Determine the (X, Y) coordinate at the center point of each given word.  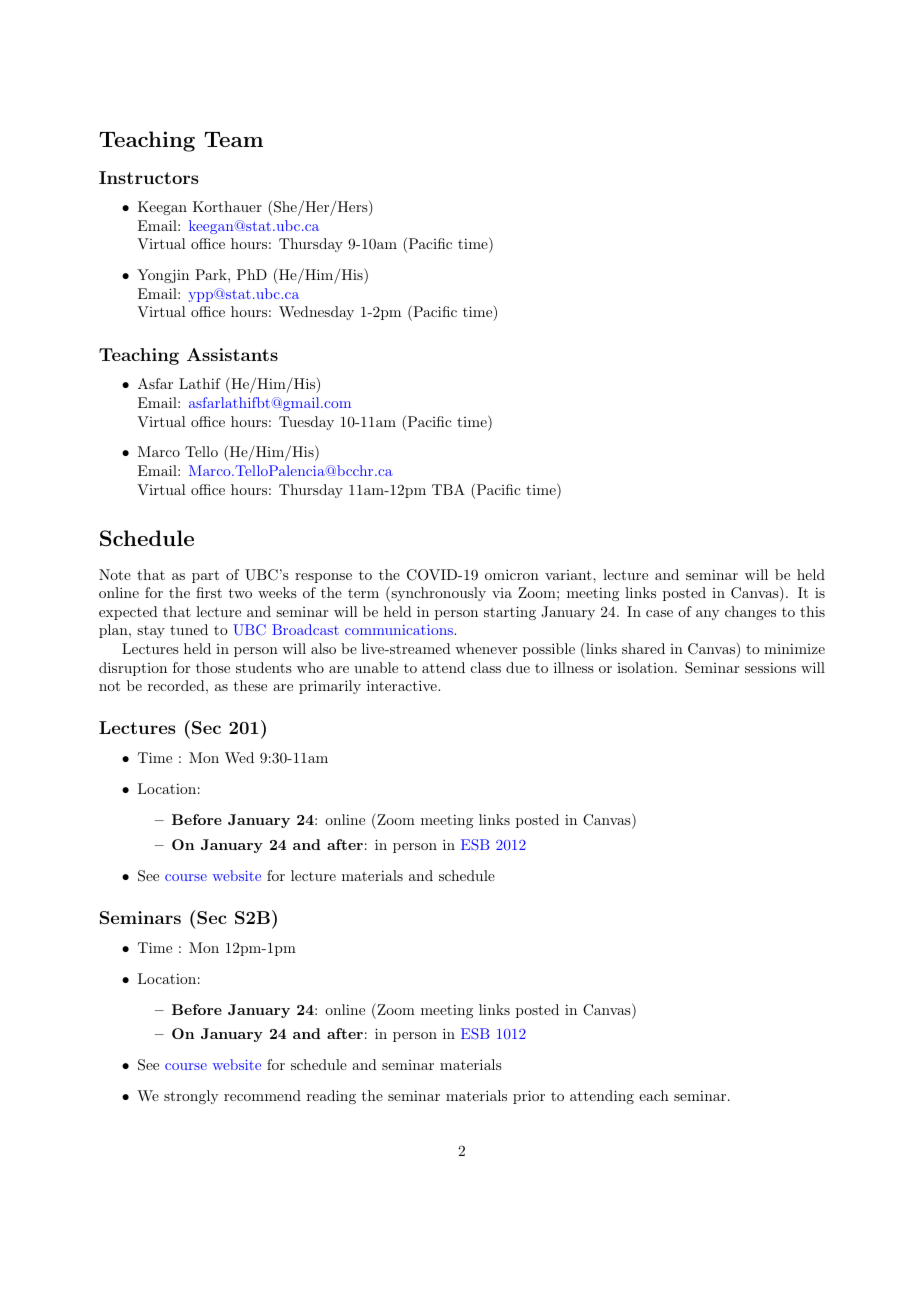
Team (233, 139)
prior (529, 1097)
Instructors (149, 177)
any (707, 615)
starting (510, 613)
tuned (189, 629)
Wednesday (316, 313)
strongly (191, 1097)
